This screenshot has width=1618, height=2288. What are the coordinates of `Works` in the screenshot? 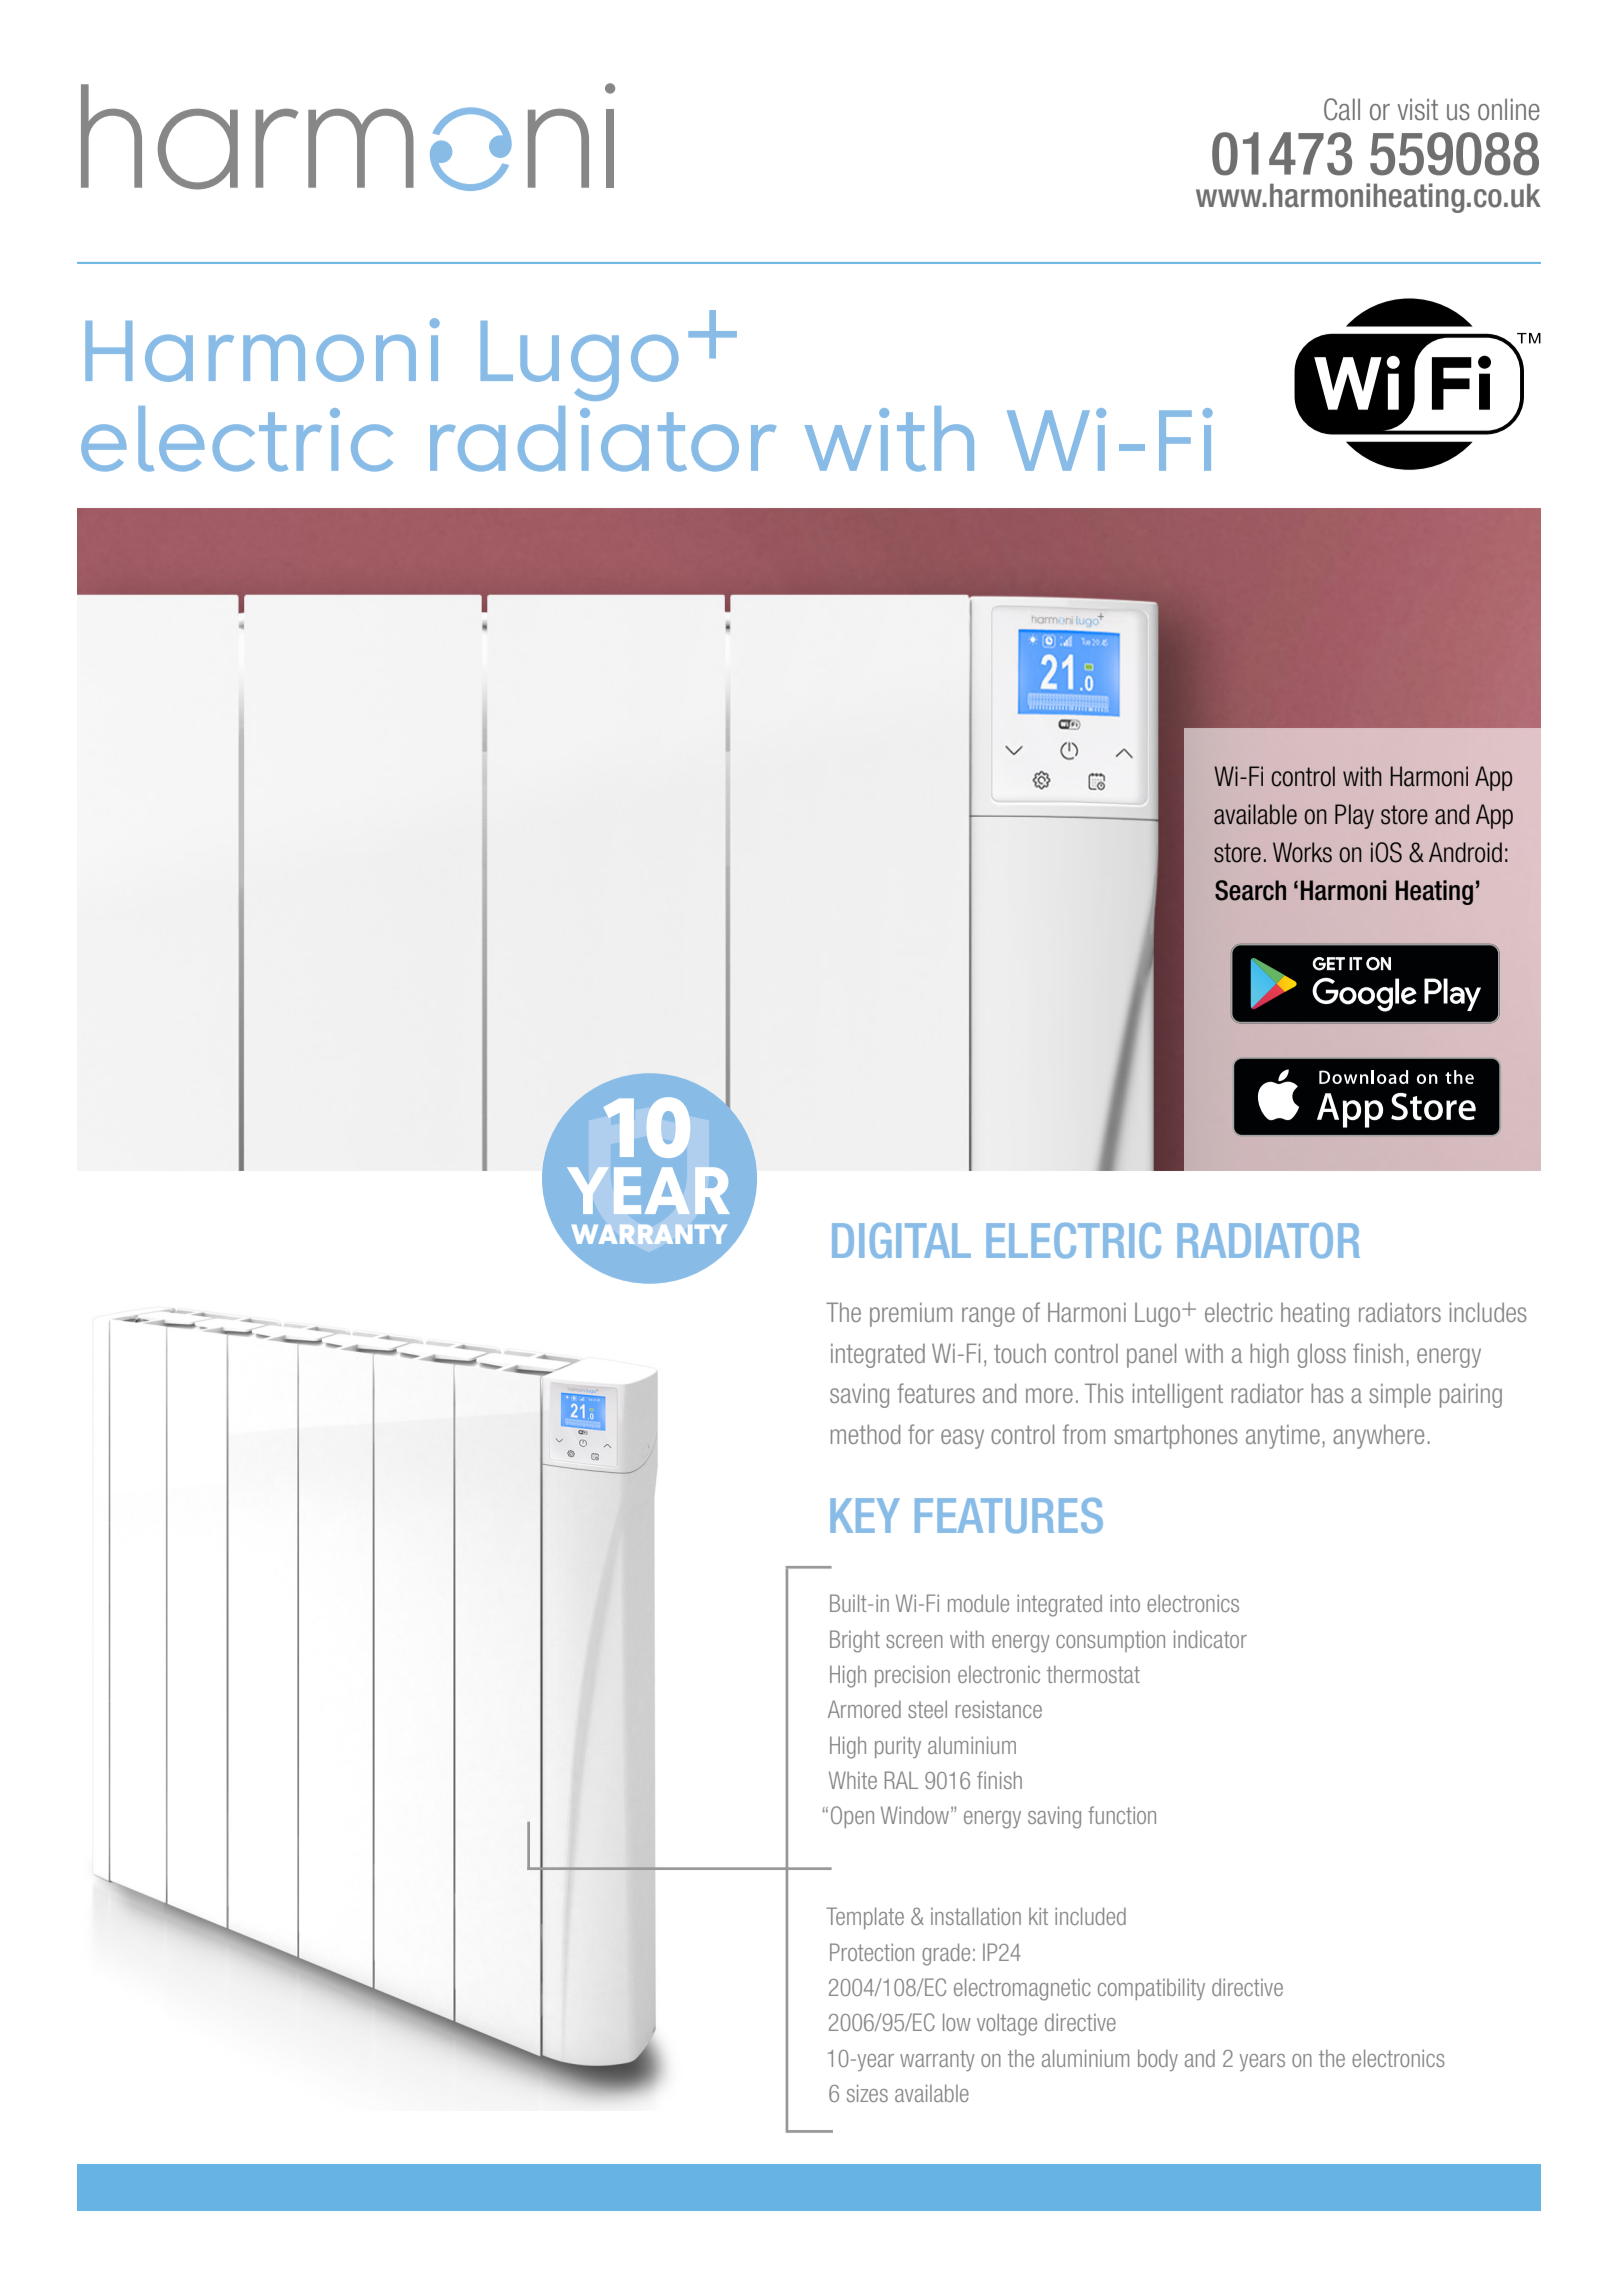 It's located at (1302, 852).
